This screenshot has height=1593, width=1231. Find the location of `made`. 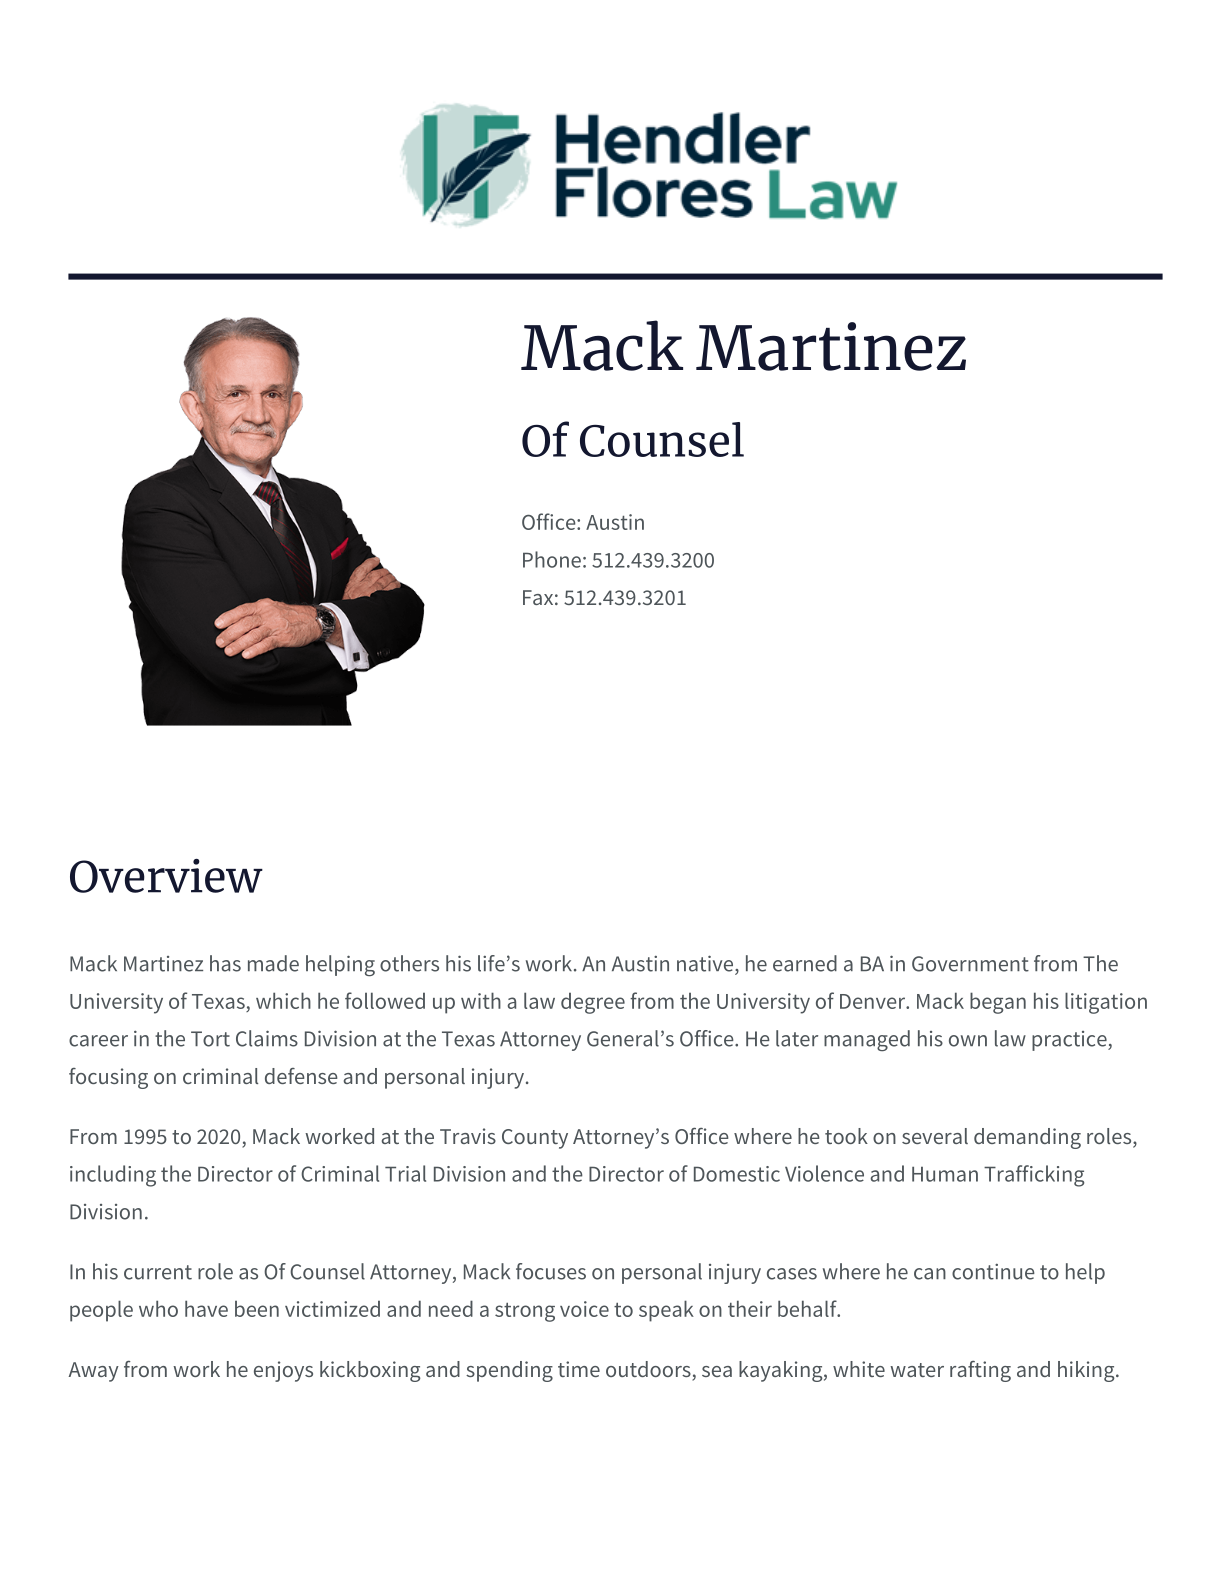

made is located at coordinates (273, 963).
